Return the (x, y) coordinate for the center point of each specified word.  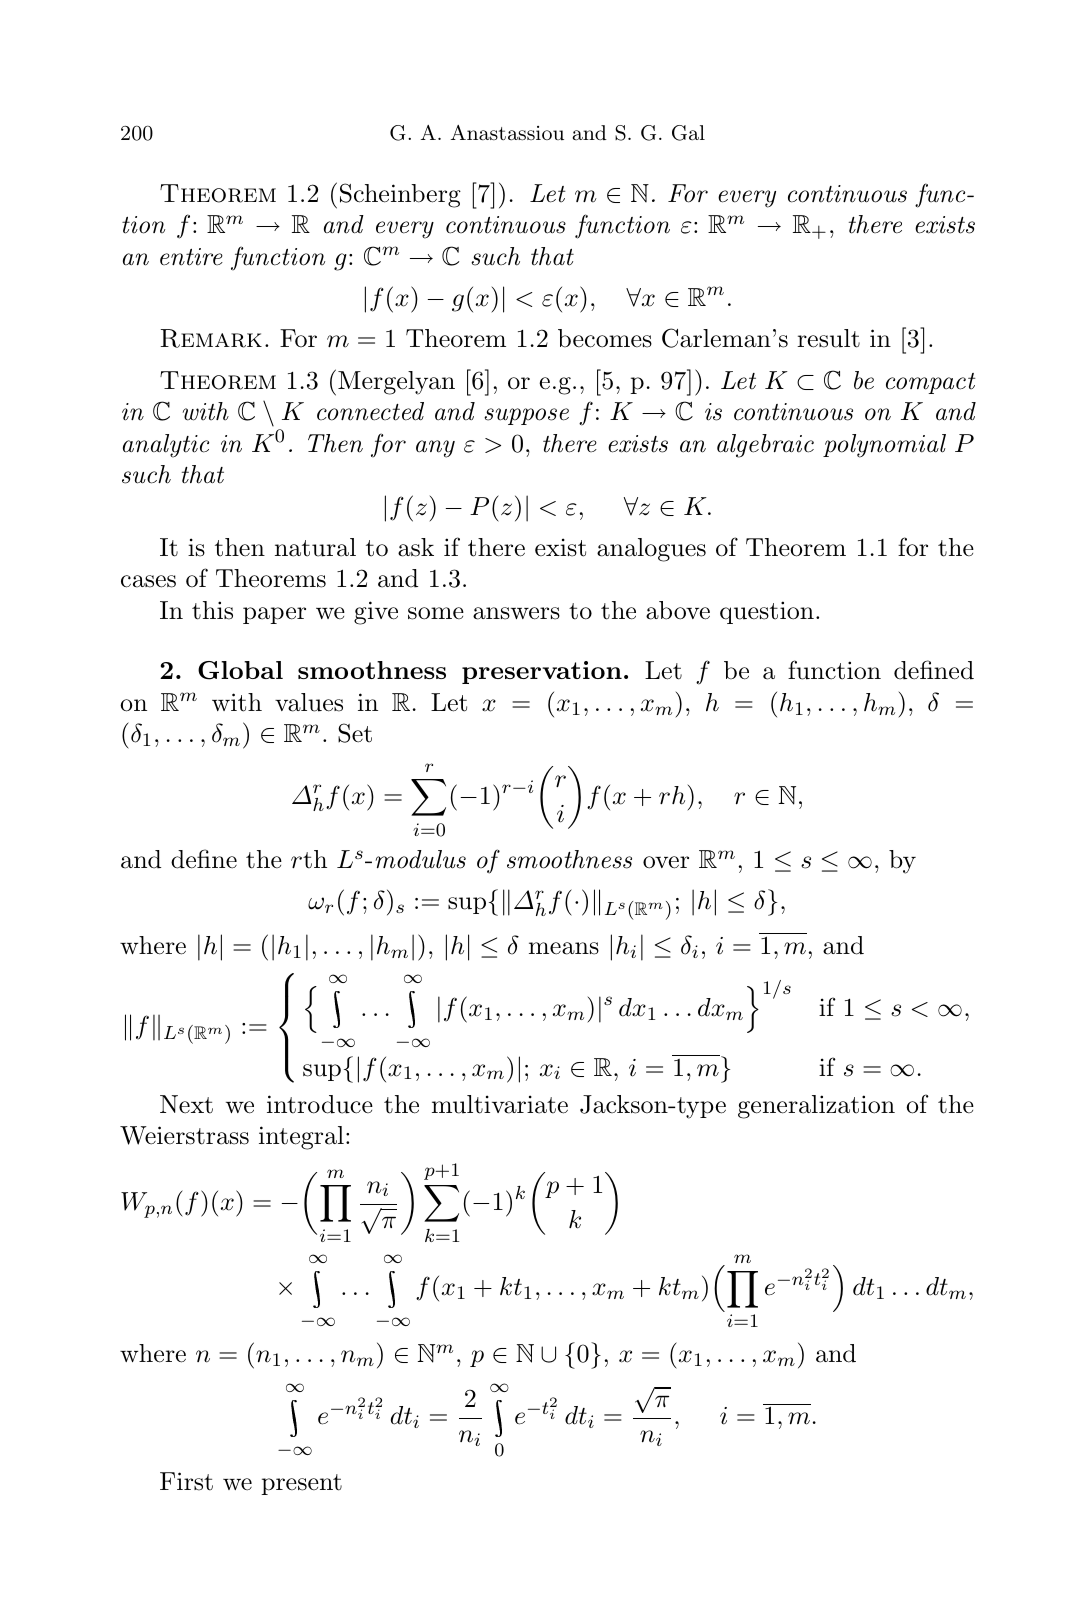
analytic (166, 446)
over (666, 862)
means (564, 948)
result (828, 338)
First (186, 1481)
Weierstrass (184, 1135)
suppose (526, 416)
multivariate (500, 1104)
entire (191, 257)
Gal (688, 133)
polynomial (884, 446)
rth (309, 859)
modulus (421, 859)
